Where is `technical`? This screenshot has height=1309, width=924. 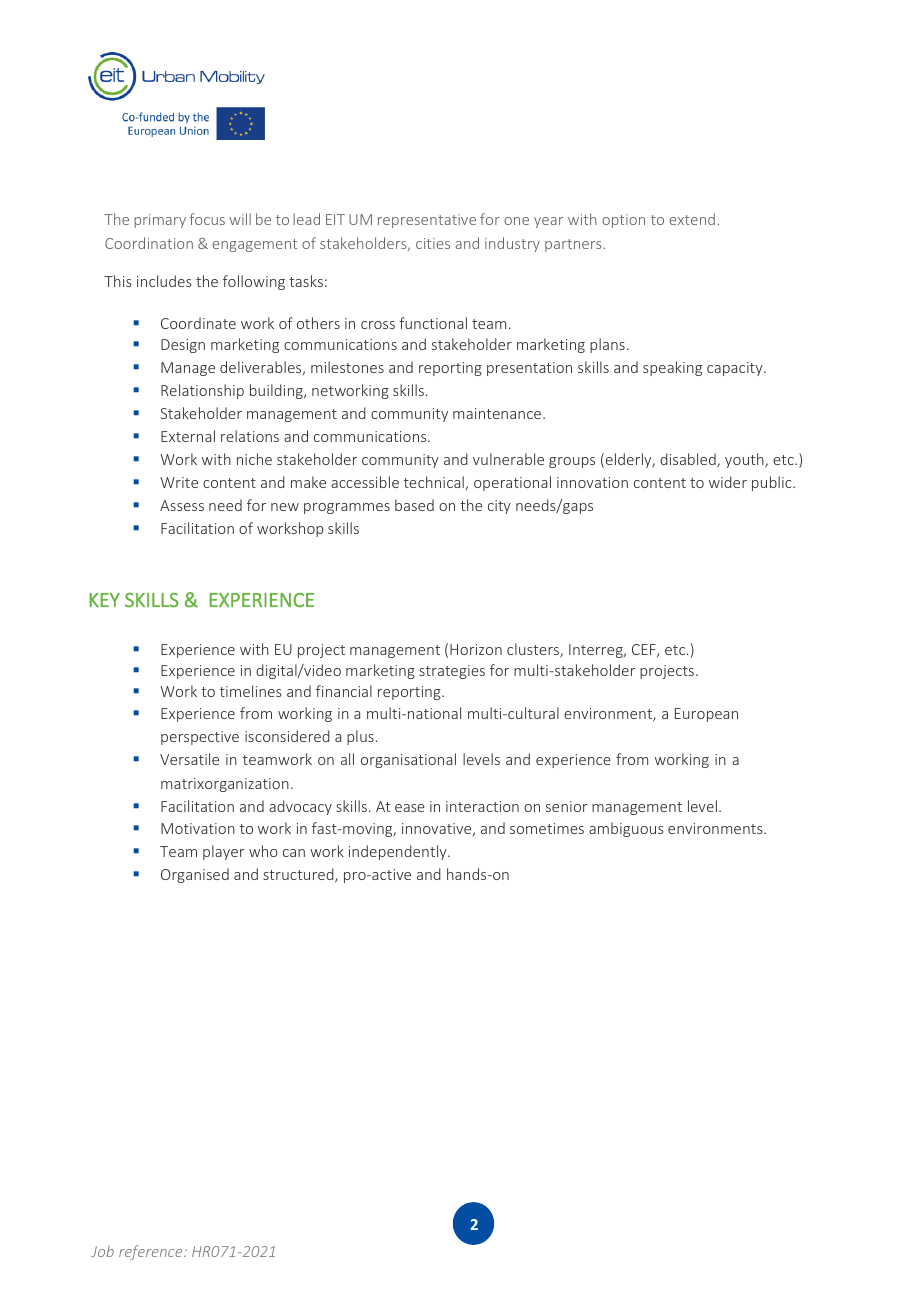 technical is located at coordinates (434, 482).
